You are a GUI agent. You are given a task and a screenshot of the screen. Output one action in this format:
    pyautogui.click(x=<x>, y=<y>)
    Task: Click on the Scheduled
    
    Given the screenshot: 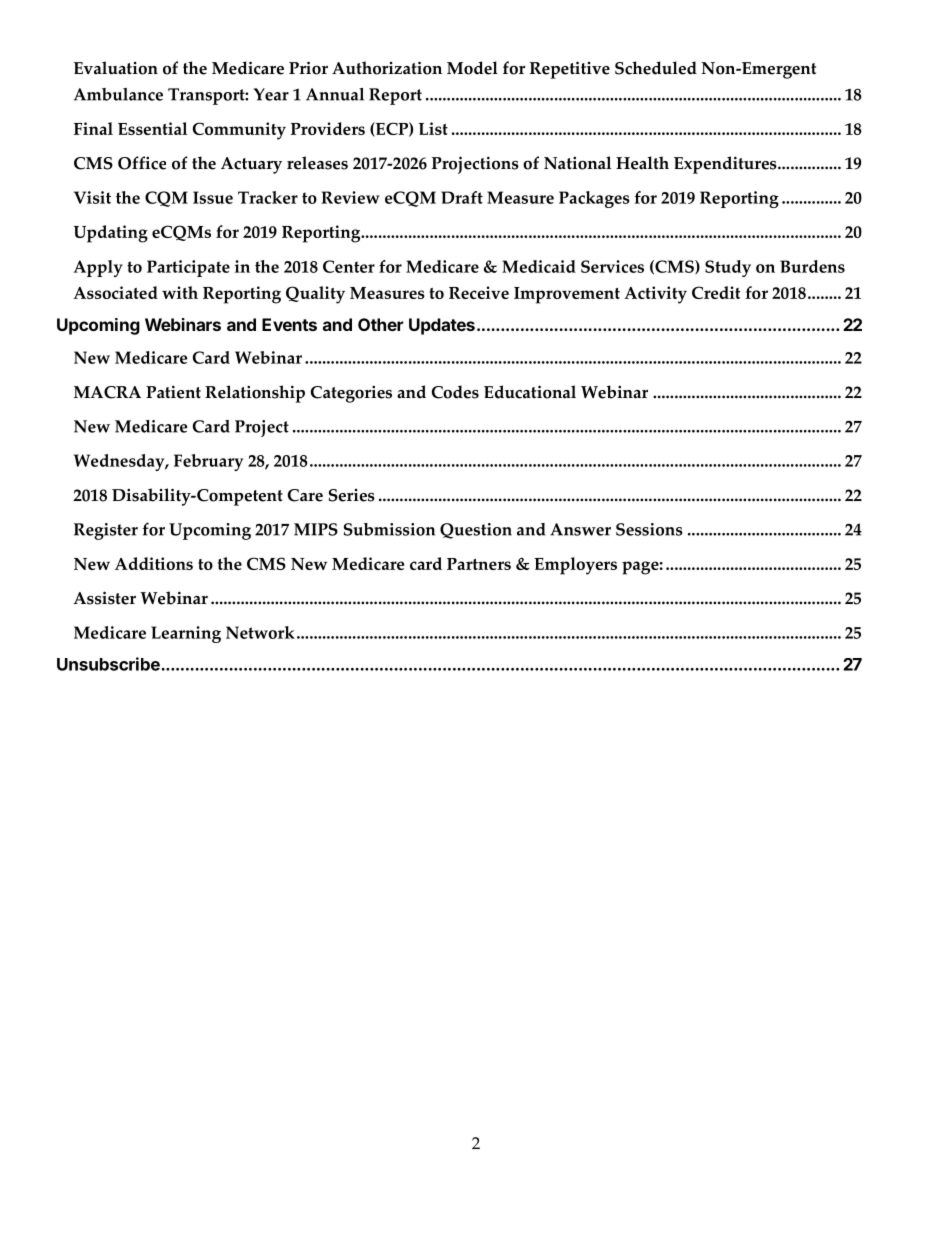 What is the action you would take?
    pyautogui.click(x=656, y=68)
